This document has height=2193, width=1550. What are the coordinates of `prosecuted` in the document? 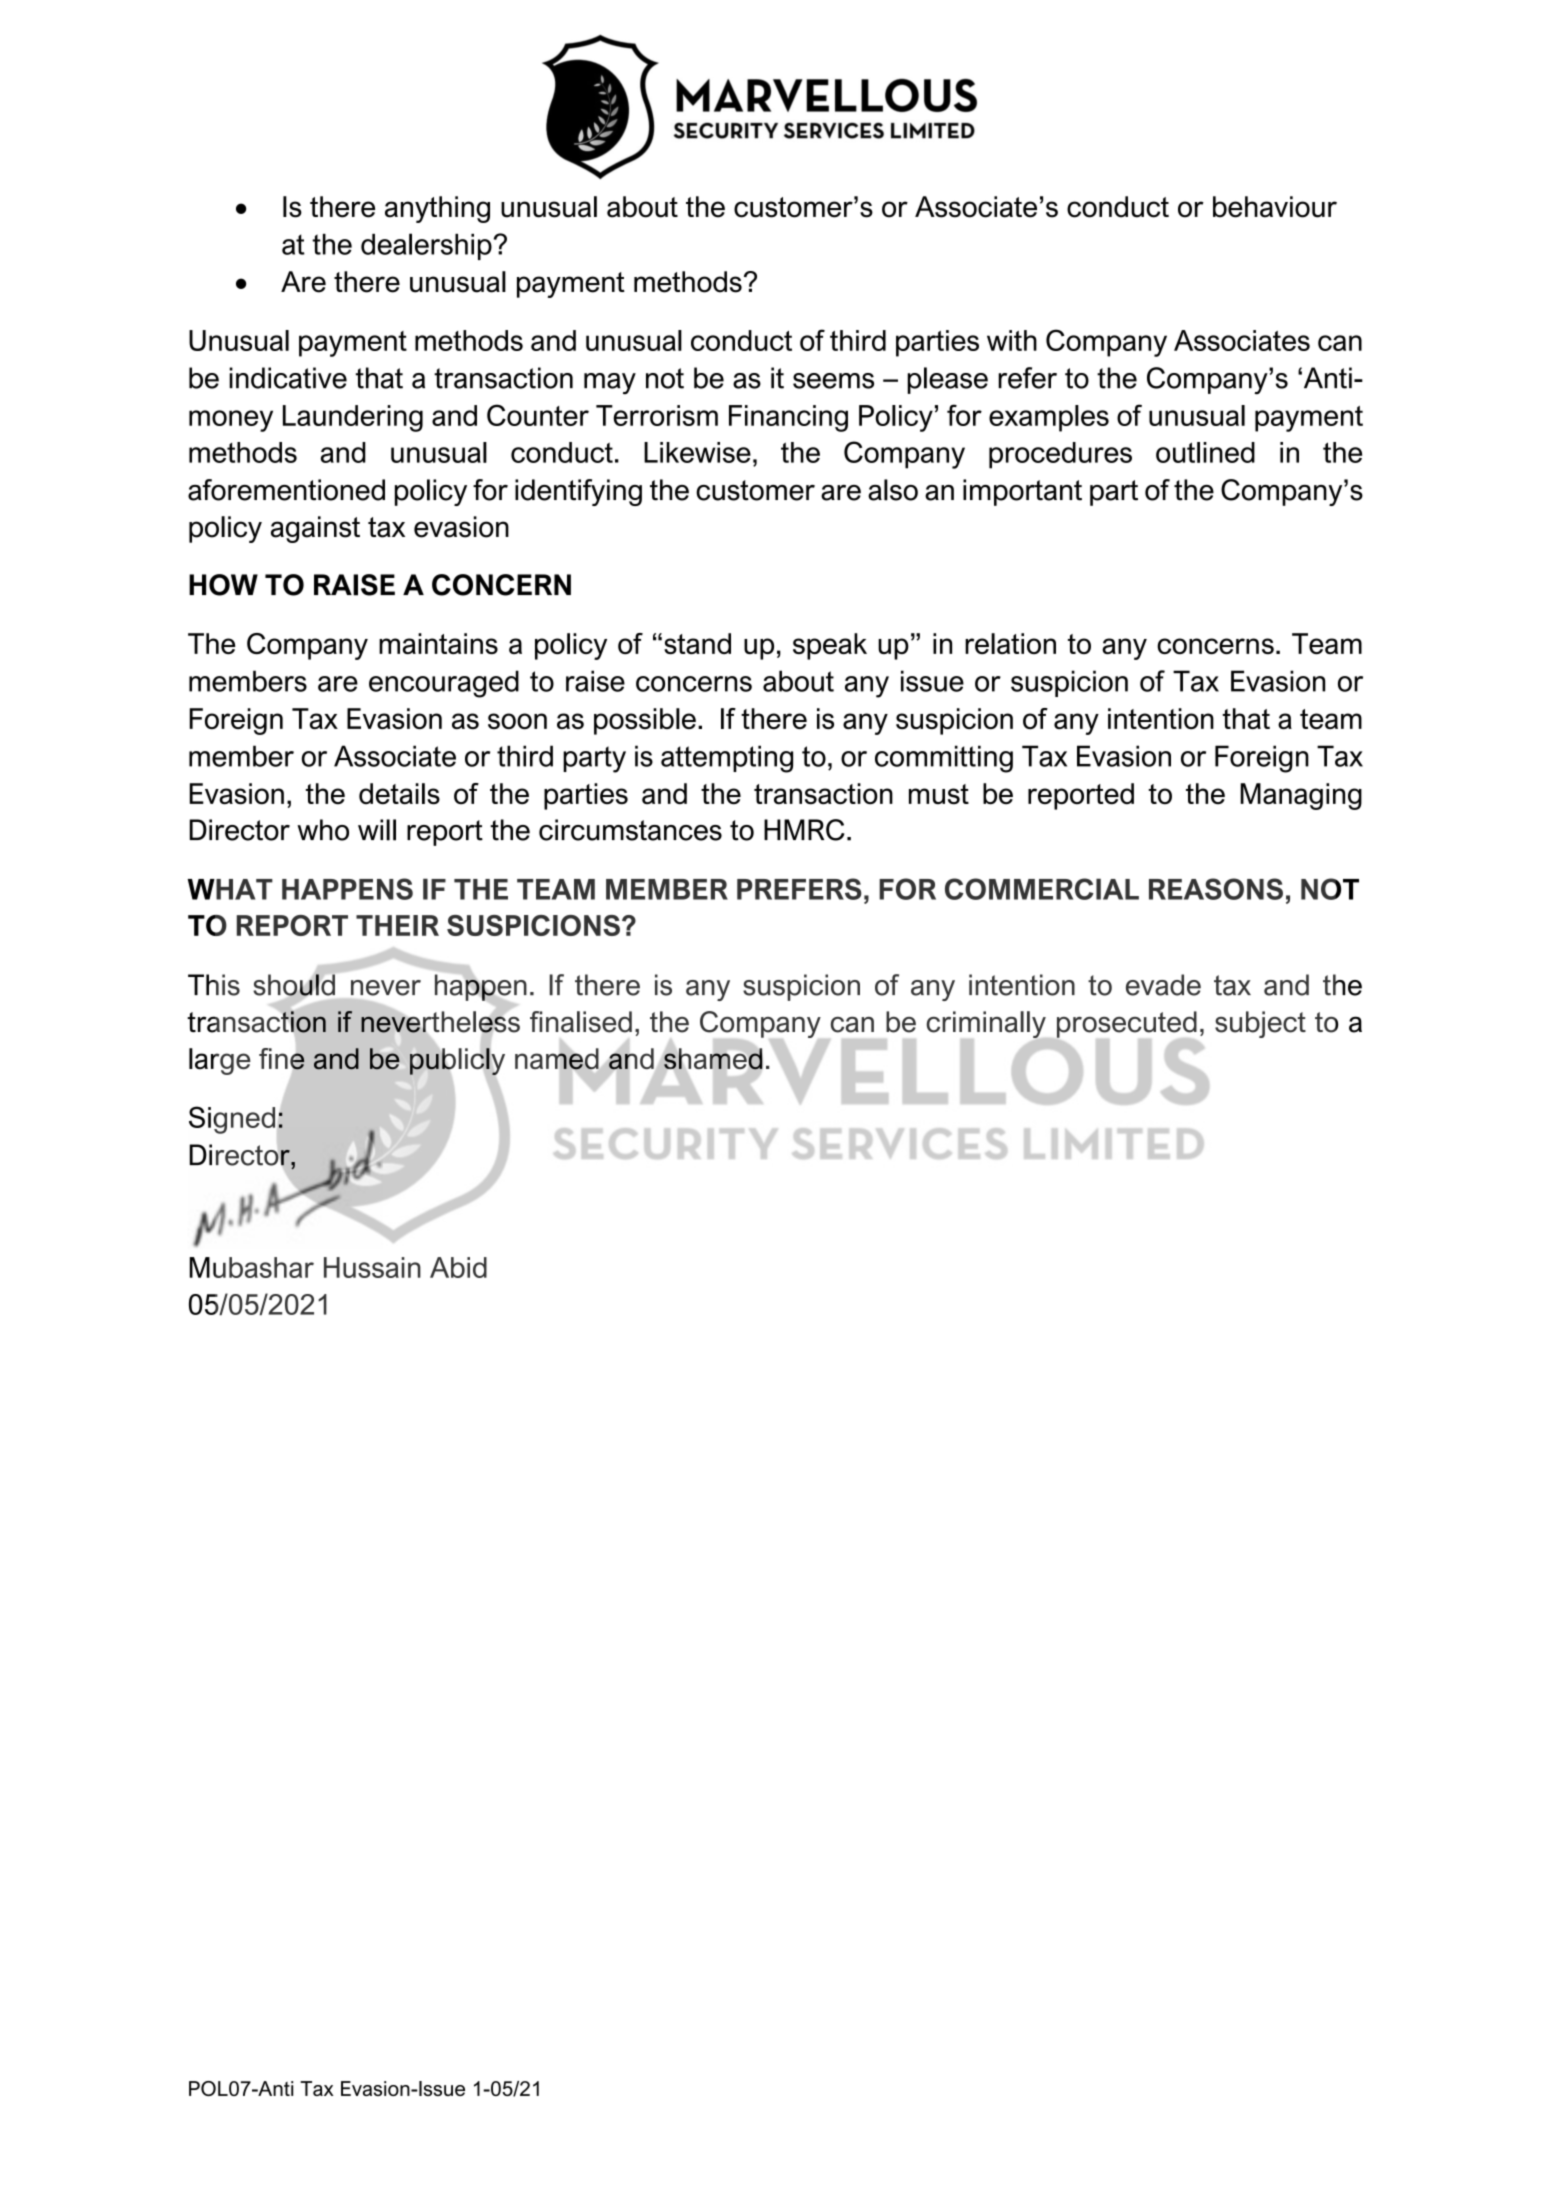 It's located at (1125, 1025).
